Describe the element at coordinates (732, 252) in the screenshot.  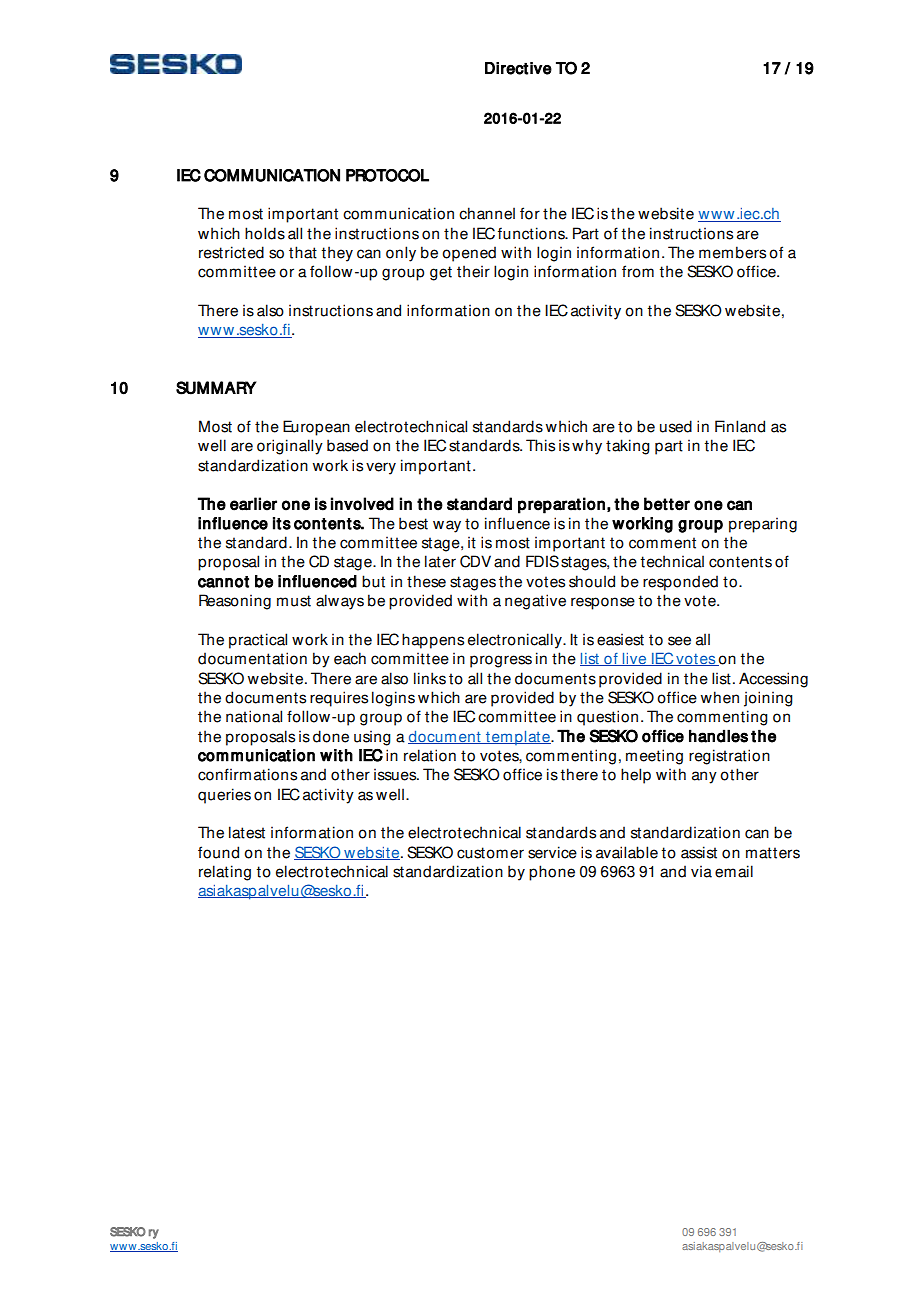
I see `members` at that location.
